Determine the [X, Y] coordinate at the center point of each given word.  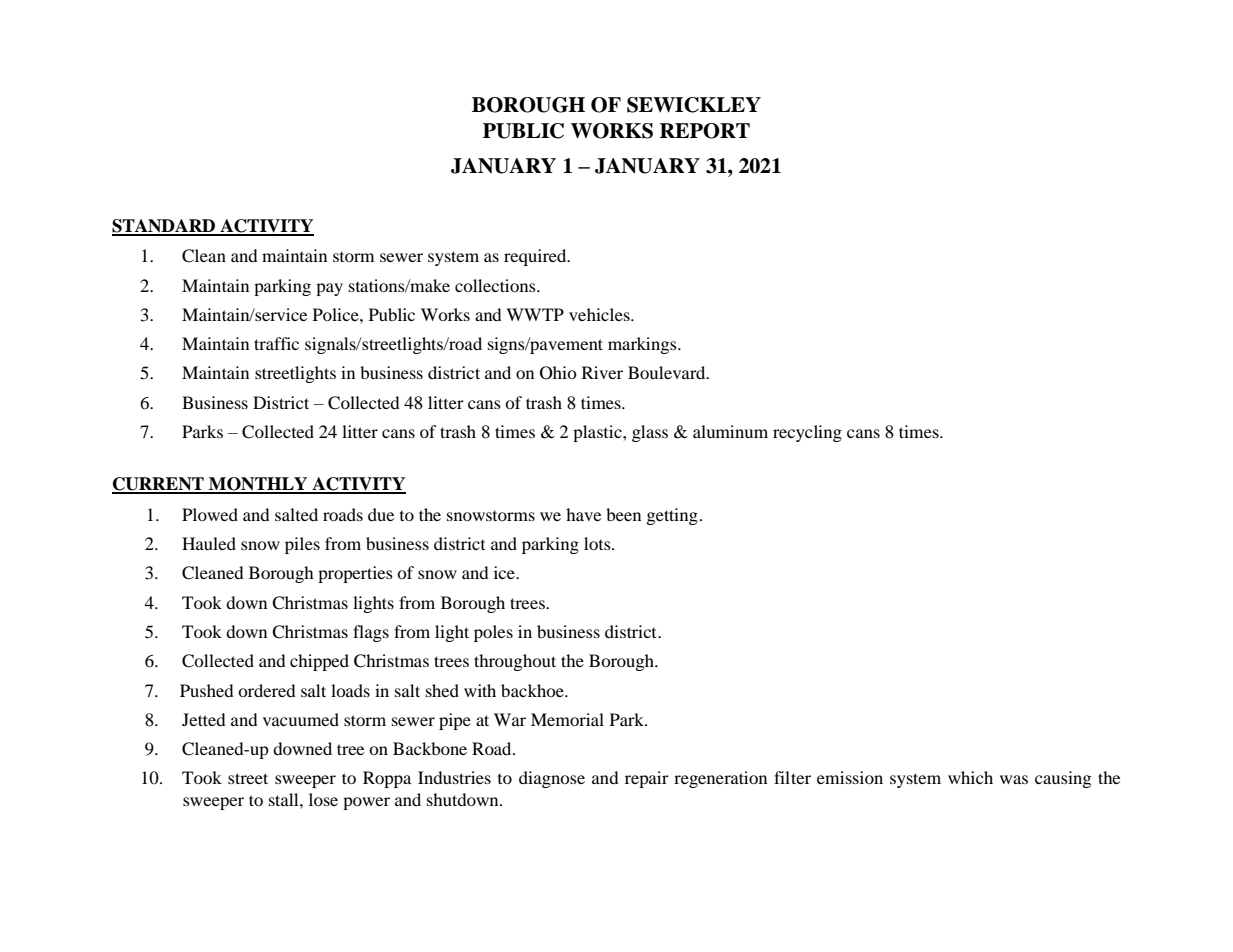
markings [643, 345]
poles [493, 633]
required [536, 257]
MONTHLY [258, 485]
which [970, 777]
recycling [807, 433]
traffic [276, 343]
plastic [598, 433]
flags [371, 633]
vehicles [600, 314]
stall [285, 799]
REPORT [705, 131]
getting [672, 516]
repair [647, 779]
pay [329, 289]
